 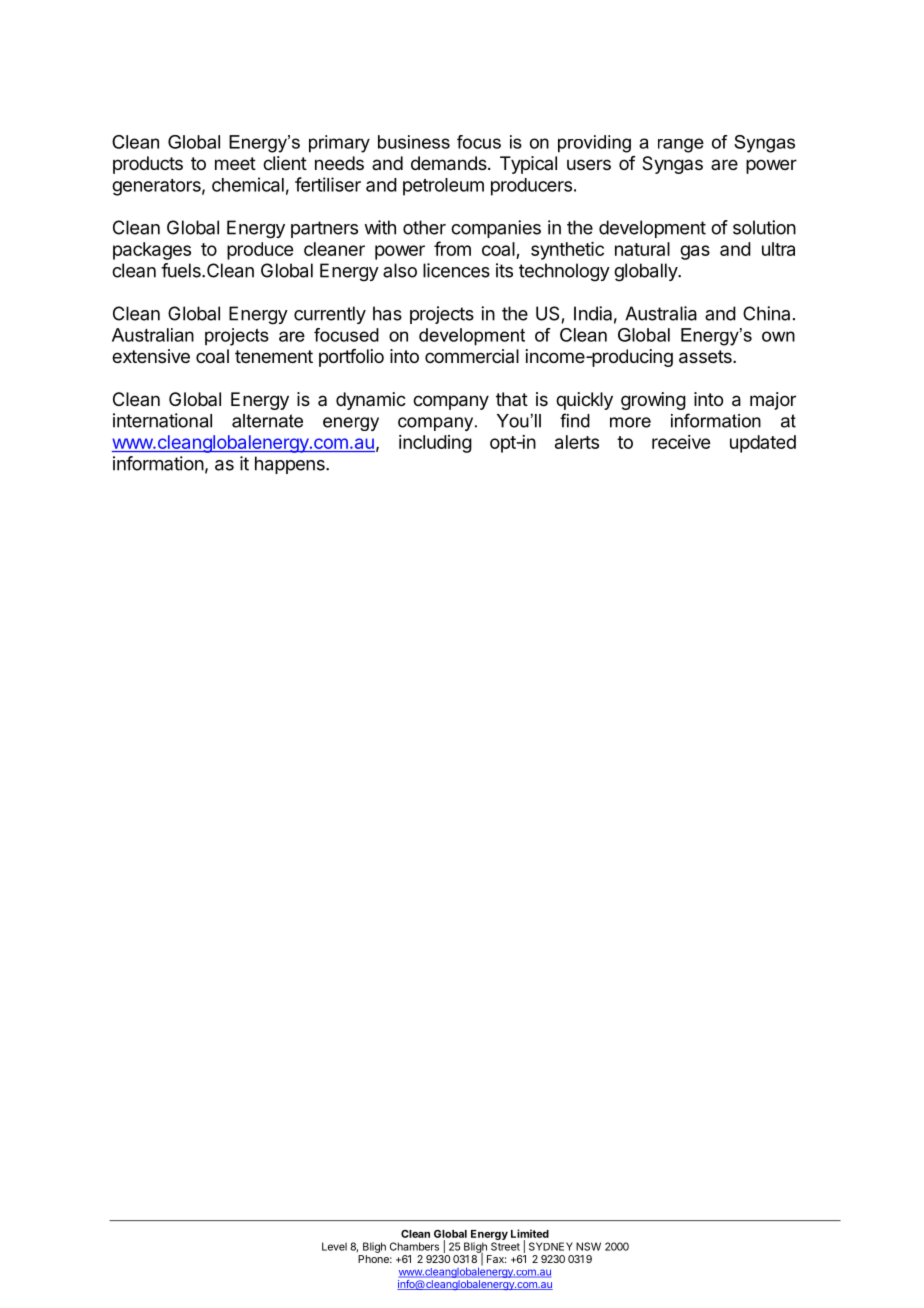 I want to click on NSW, so click(x=588, y=1246).
